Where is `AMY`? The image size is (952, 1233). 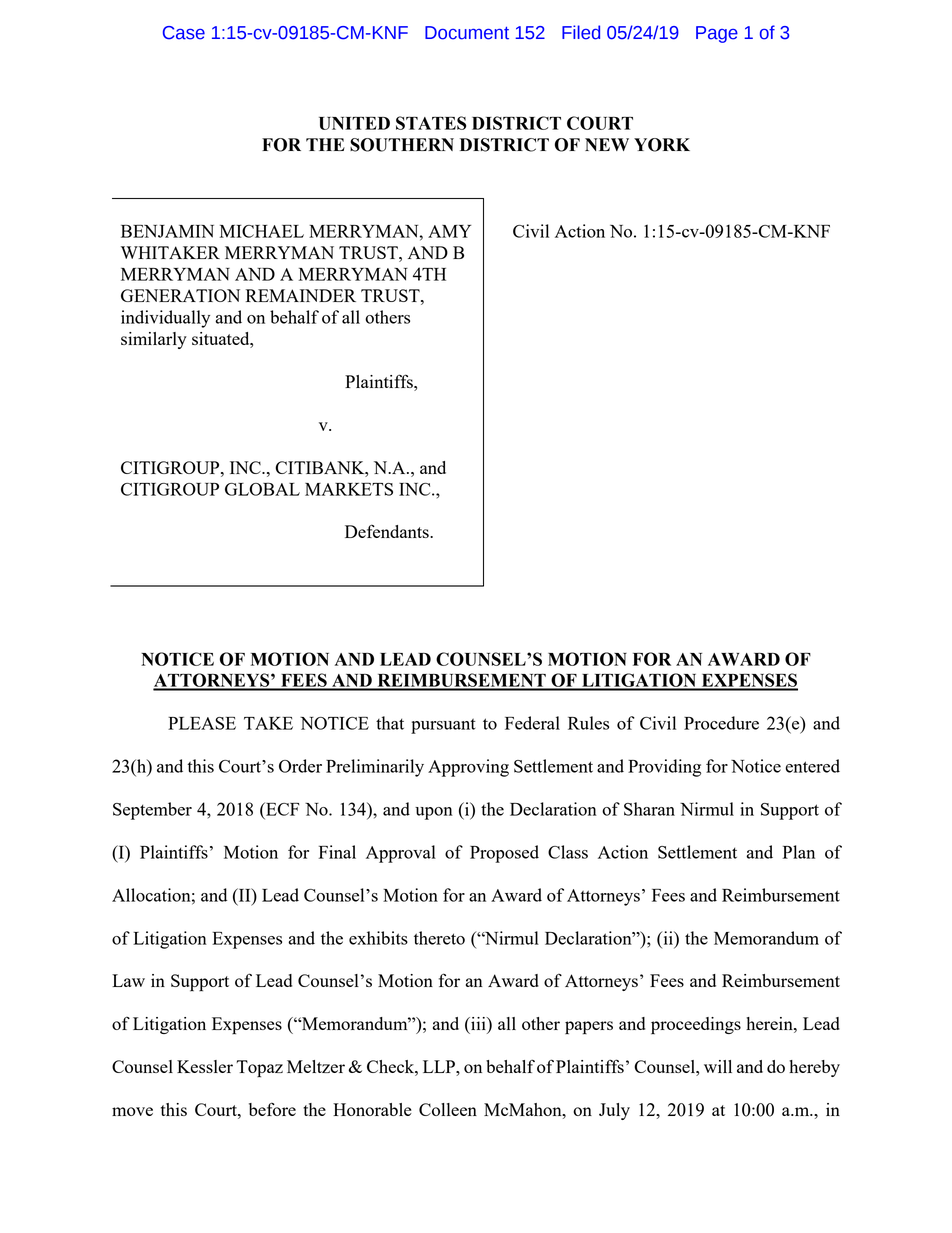 AMY is located at coordinates (449, 231).
